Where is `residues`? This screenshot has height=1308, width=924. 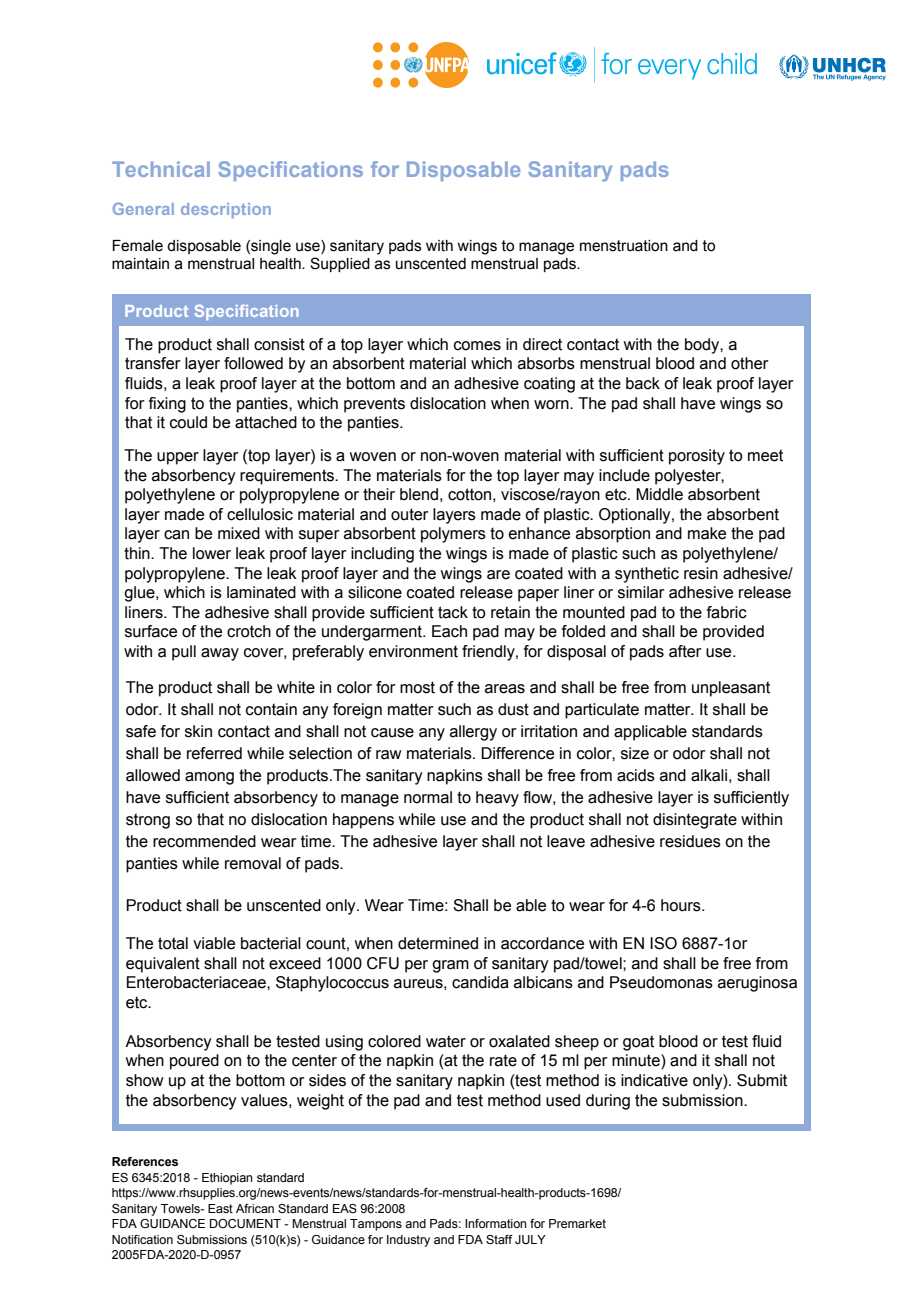 residues is located at coordinates (690, 841).
